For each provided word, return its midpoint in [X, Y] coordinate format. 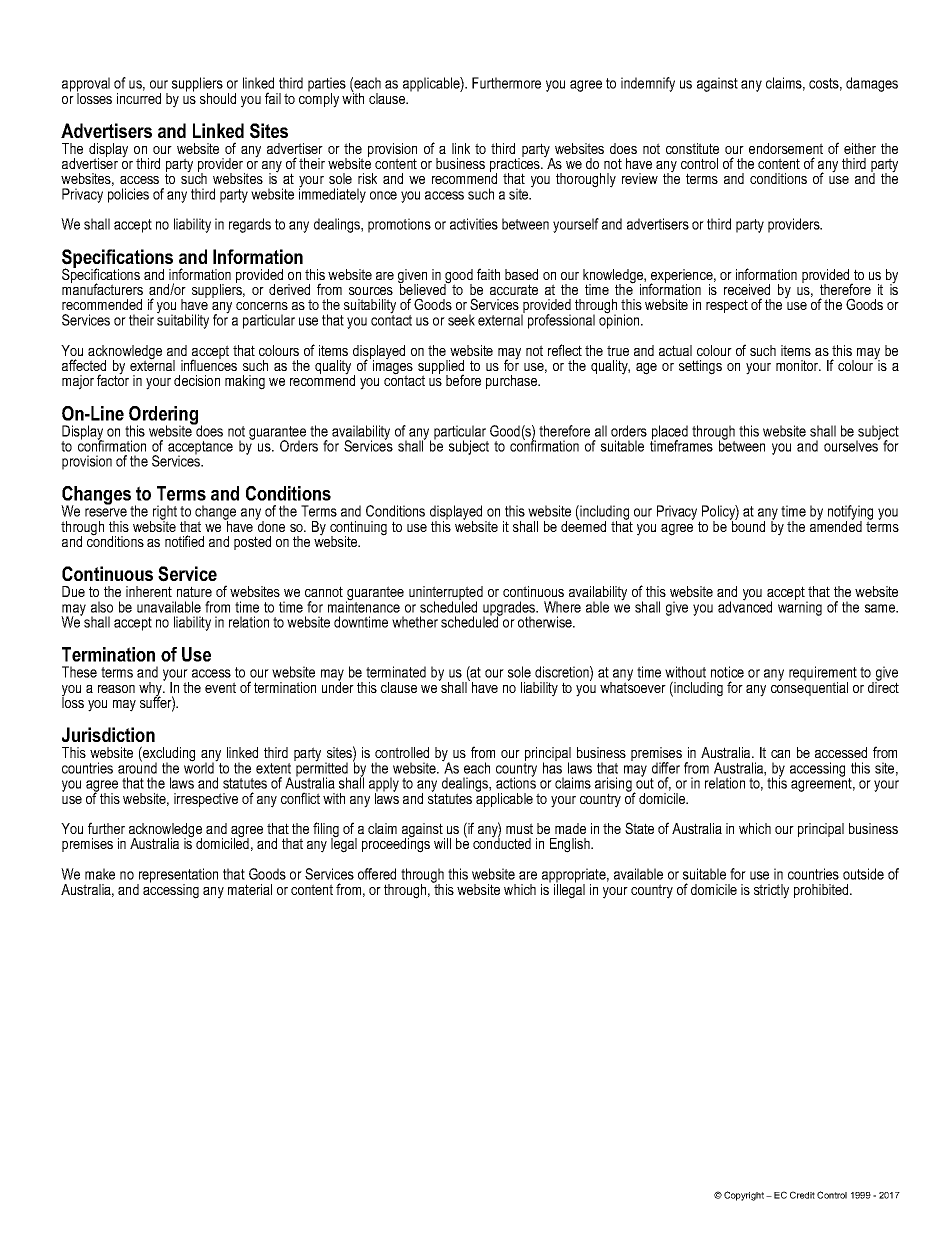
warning [800, 607]
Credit [802, 1195]
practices [516, 165]
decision [197, 380]
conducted [502, 842]
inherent [149, 591]
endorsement [786, 148]
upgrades [510, 609]
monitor [798, 365]
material [250, 889]
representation [177, 876]
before [463, 380]
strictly [771, 891]
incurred [139, 97]
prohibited [822, 891]
